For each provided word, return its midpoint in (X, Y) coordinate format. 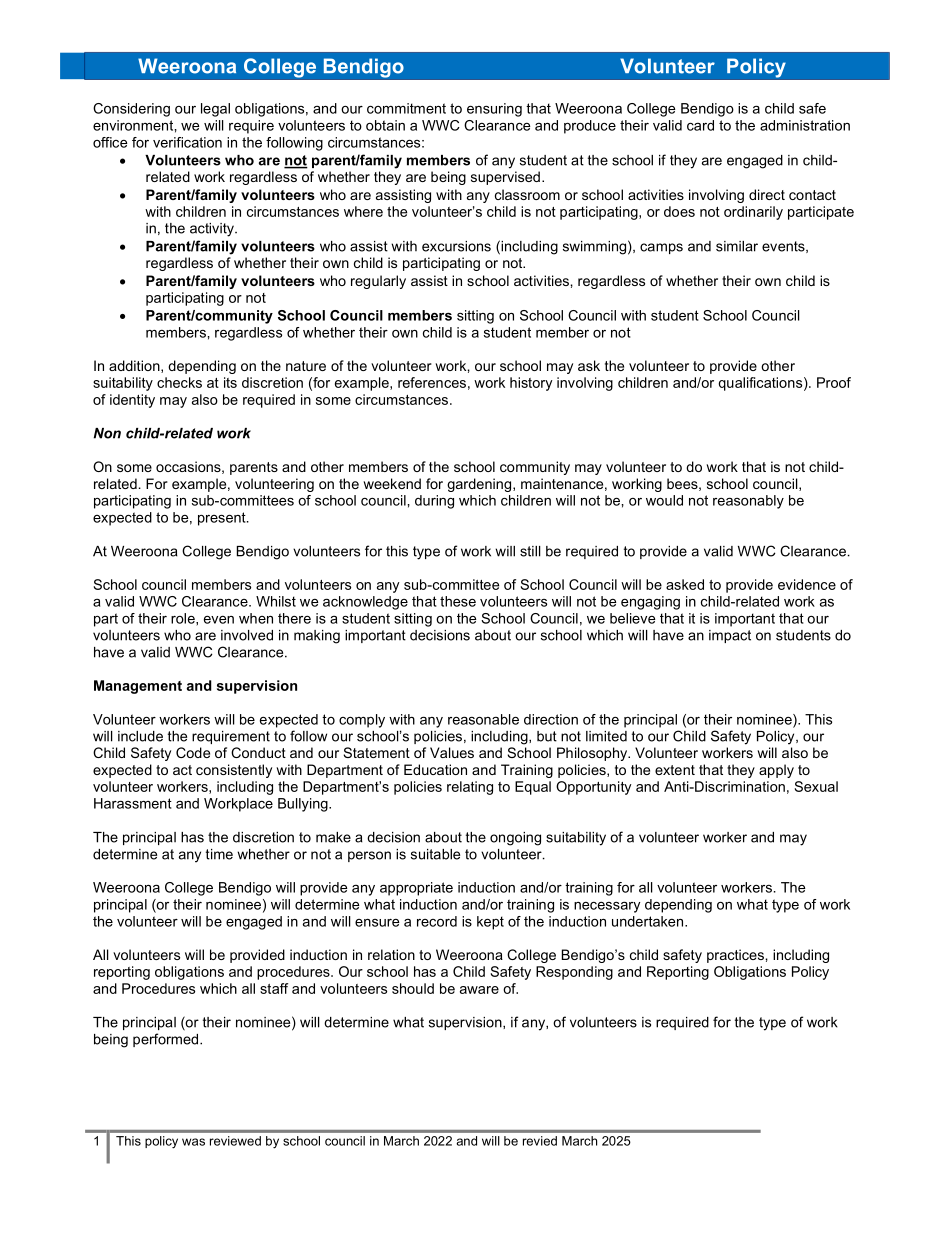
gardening (479, 485)
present (223, 519)
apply (776, 771)
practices (736, 956)
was (193, 1142)
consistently (234, 771)
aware (479, 990)
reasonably (748, 502)
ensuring (494, 110)
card (700, 125)
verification (187, 142)
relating (470, 788)
